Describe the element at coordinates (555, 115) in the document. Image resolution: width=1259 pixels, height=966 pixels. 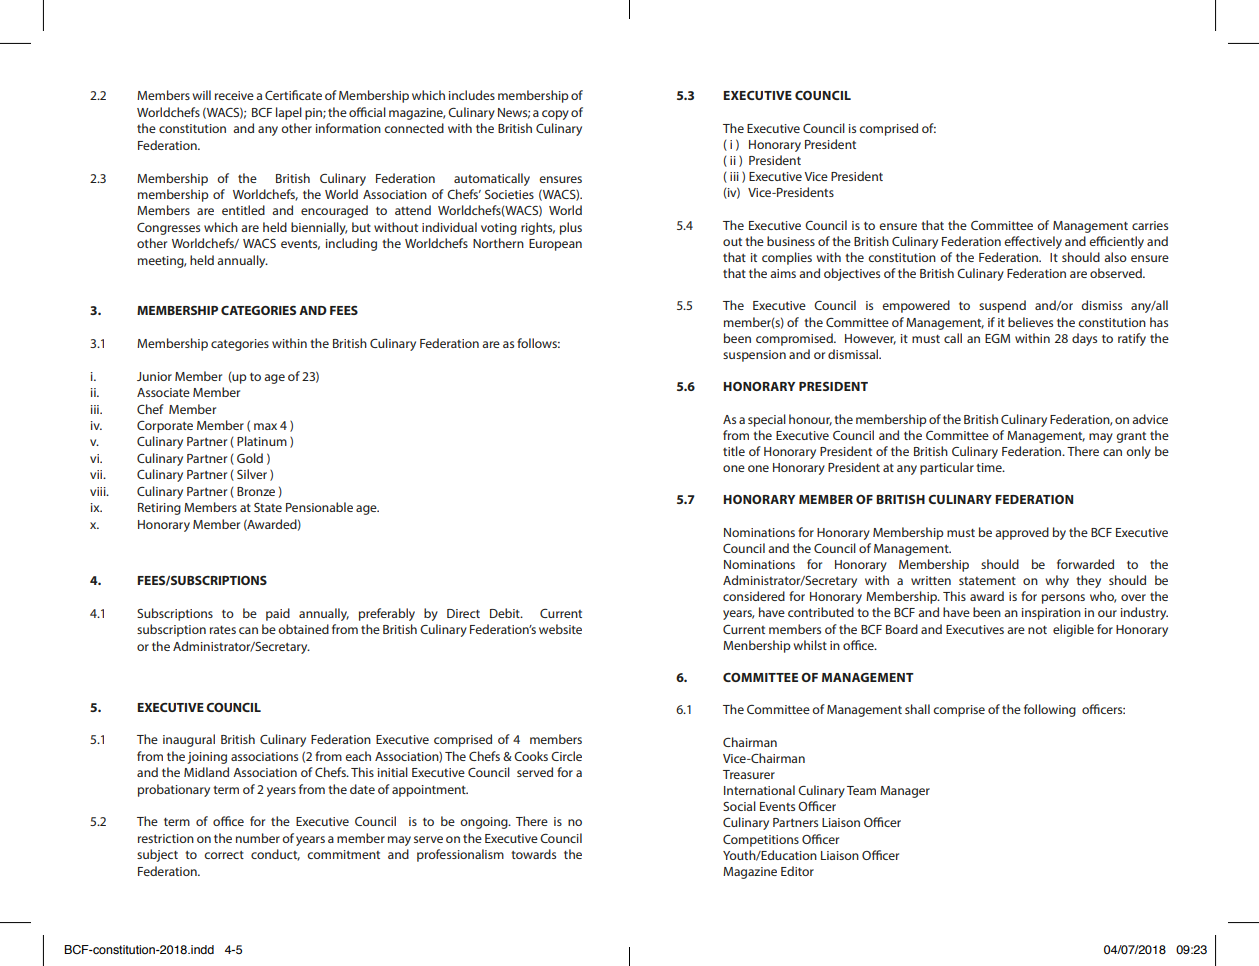
I see `copy` at that location.
